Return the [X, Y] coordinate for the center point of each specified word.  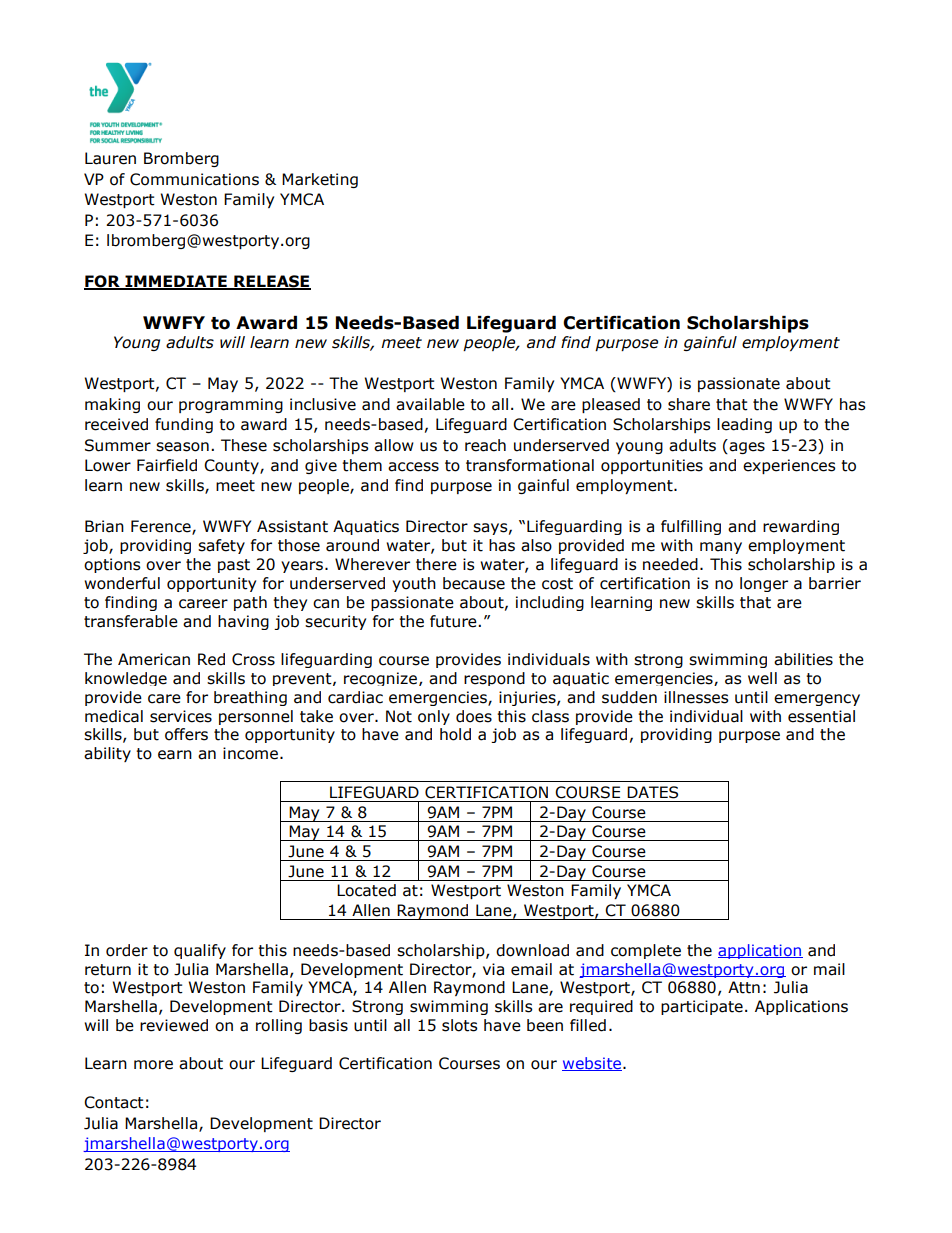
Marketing [320, 180]
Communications [194, 179]
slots [460, 1025]
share [689, 404]
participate [702, 1007]
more [153, 1065]
